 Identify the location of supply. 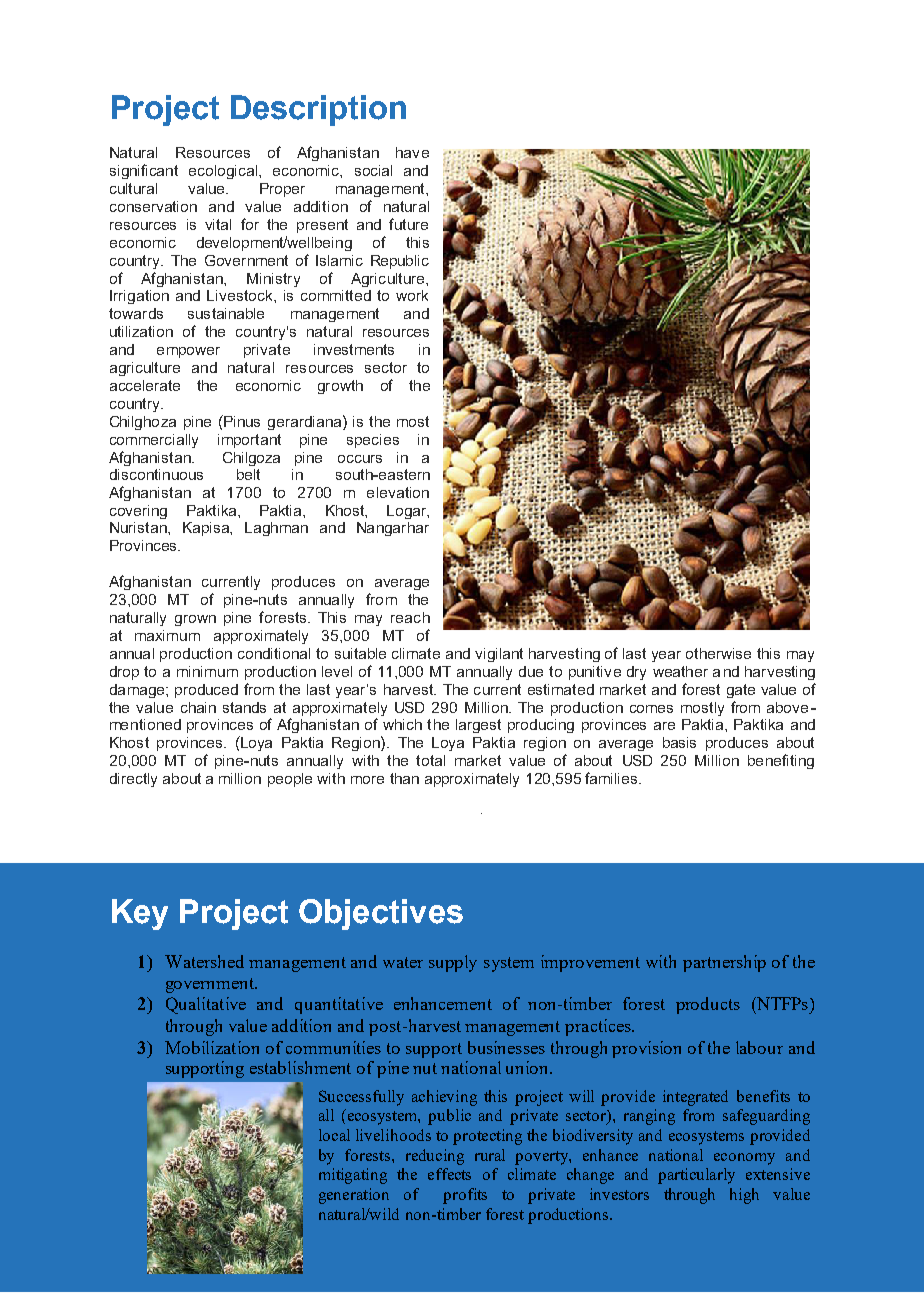
(453, 963).
